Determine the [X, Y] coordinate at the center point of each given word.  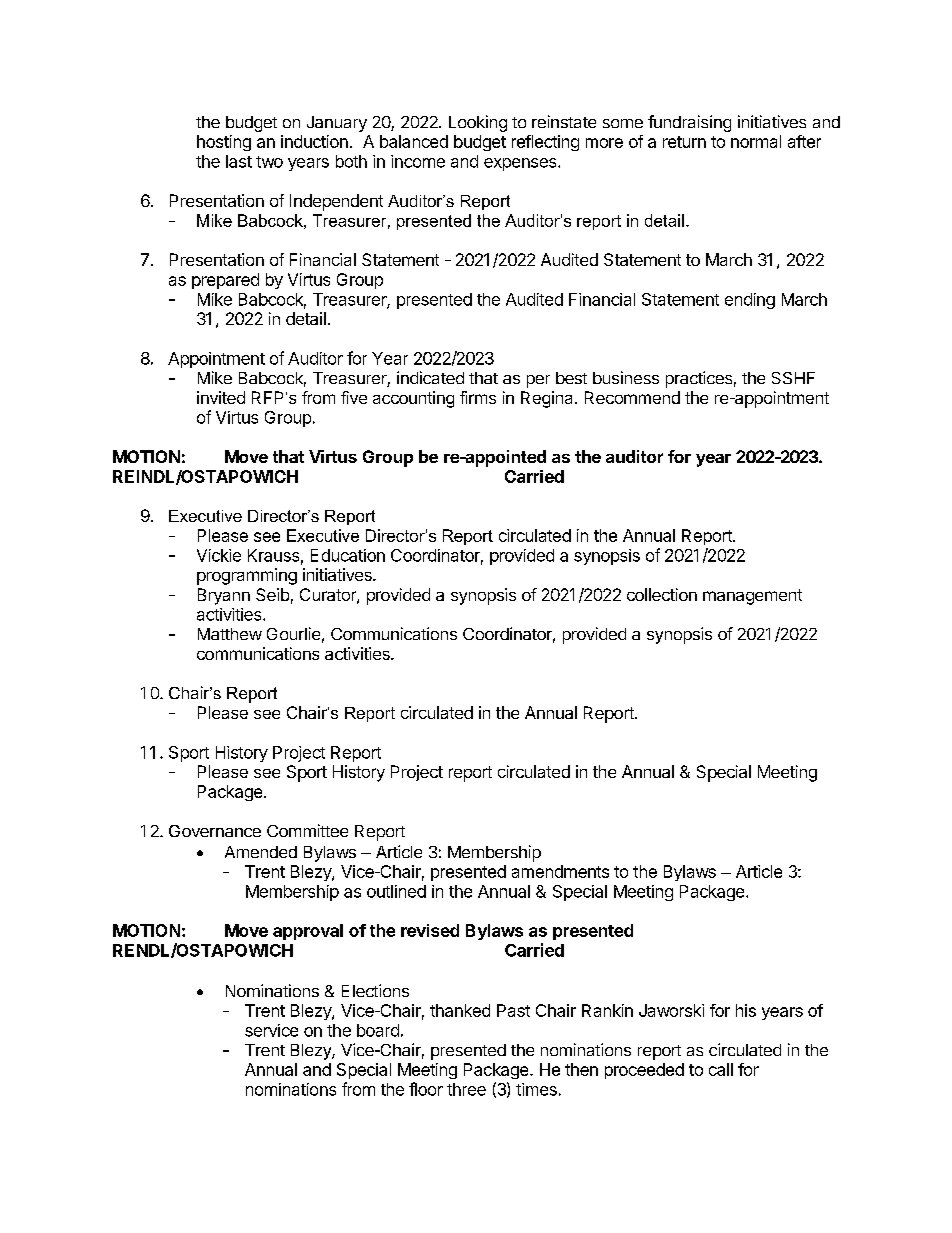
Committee [307, 830]
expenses [521, 164]
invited [221, 397]
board [378, 1030]
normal [756, 141]
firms [478, 397]
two [269, 162]
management [752, 597]
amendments [560, 871]
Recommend [632, 397]
